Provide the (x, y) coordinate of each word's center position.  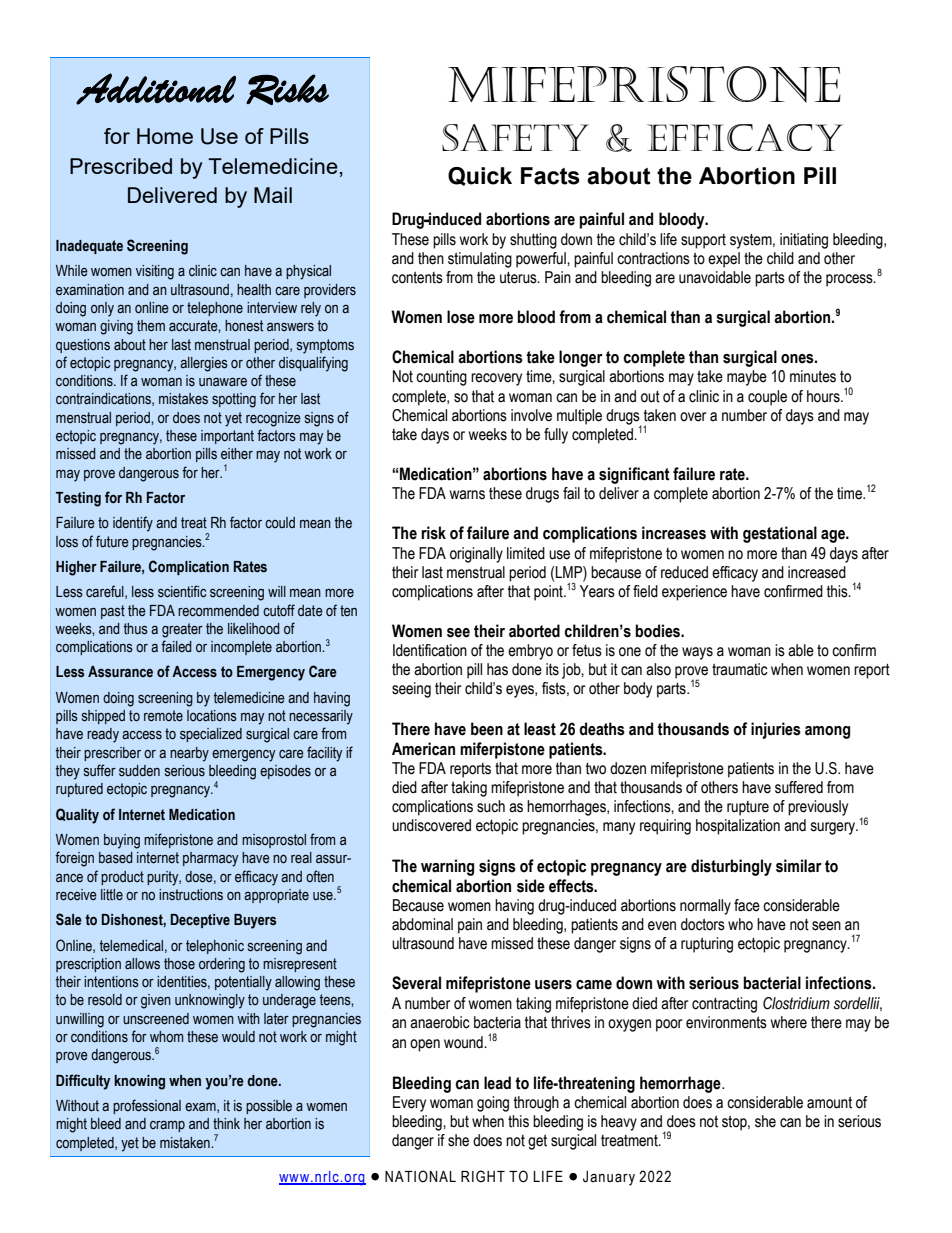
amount (829, 1102)
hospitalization (738, 827)
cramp (167, 1126)
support (703, 241)
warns (467, 495)
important (227, 437)
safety (515, 137)
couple (767, 398)
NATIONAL (420, 1176)
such (491, 806)
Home (165, 136)
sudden (139, 771)
